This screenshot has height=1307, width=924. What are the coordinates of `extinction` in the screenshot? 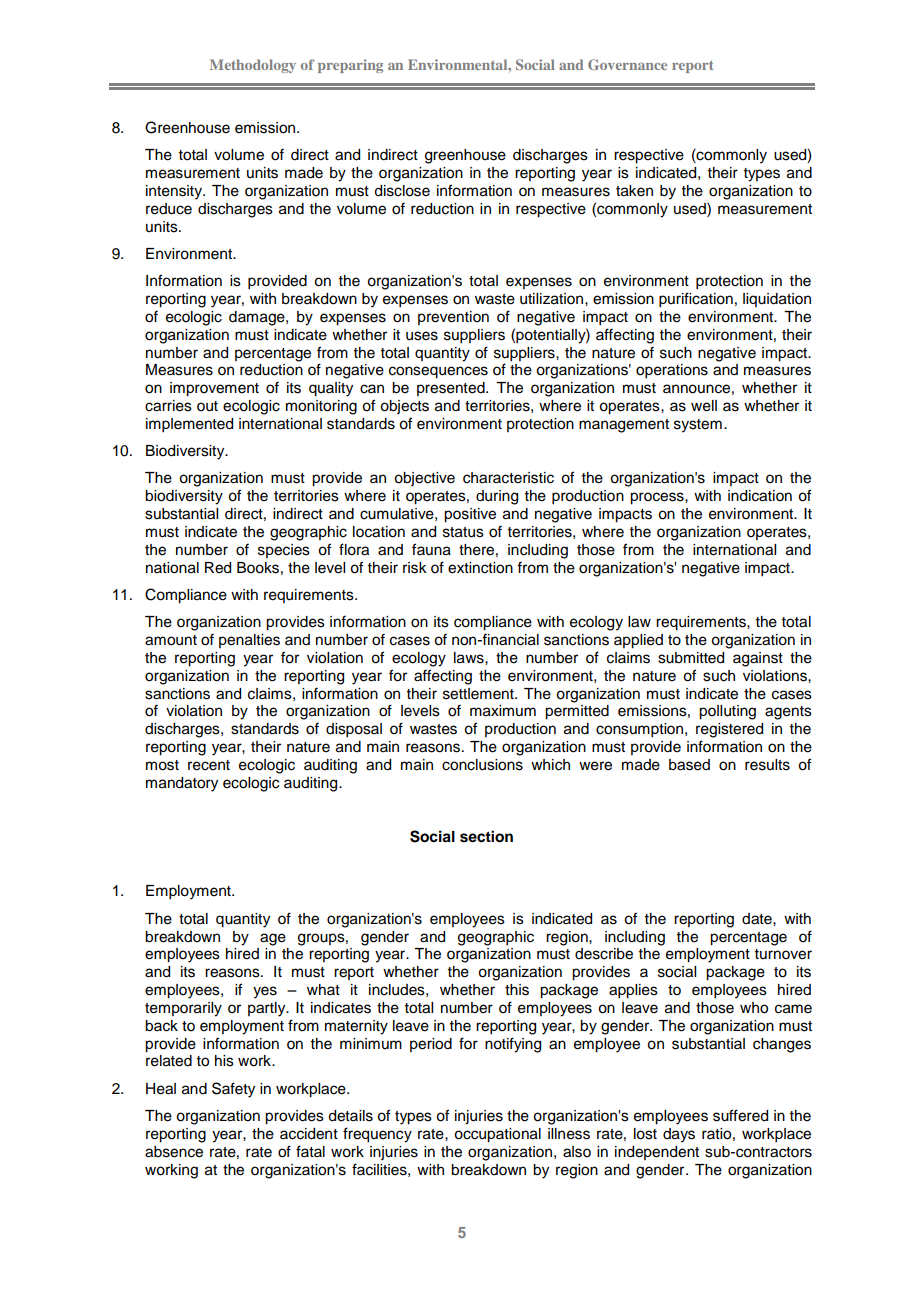 It's located at (480, 568).
